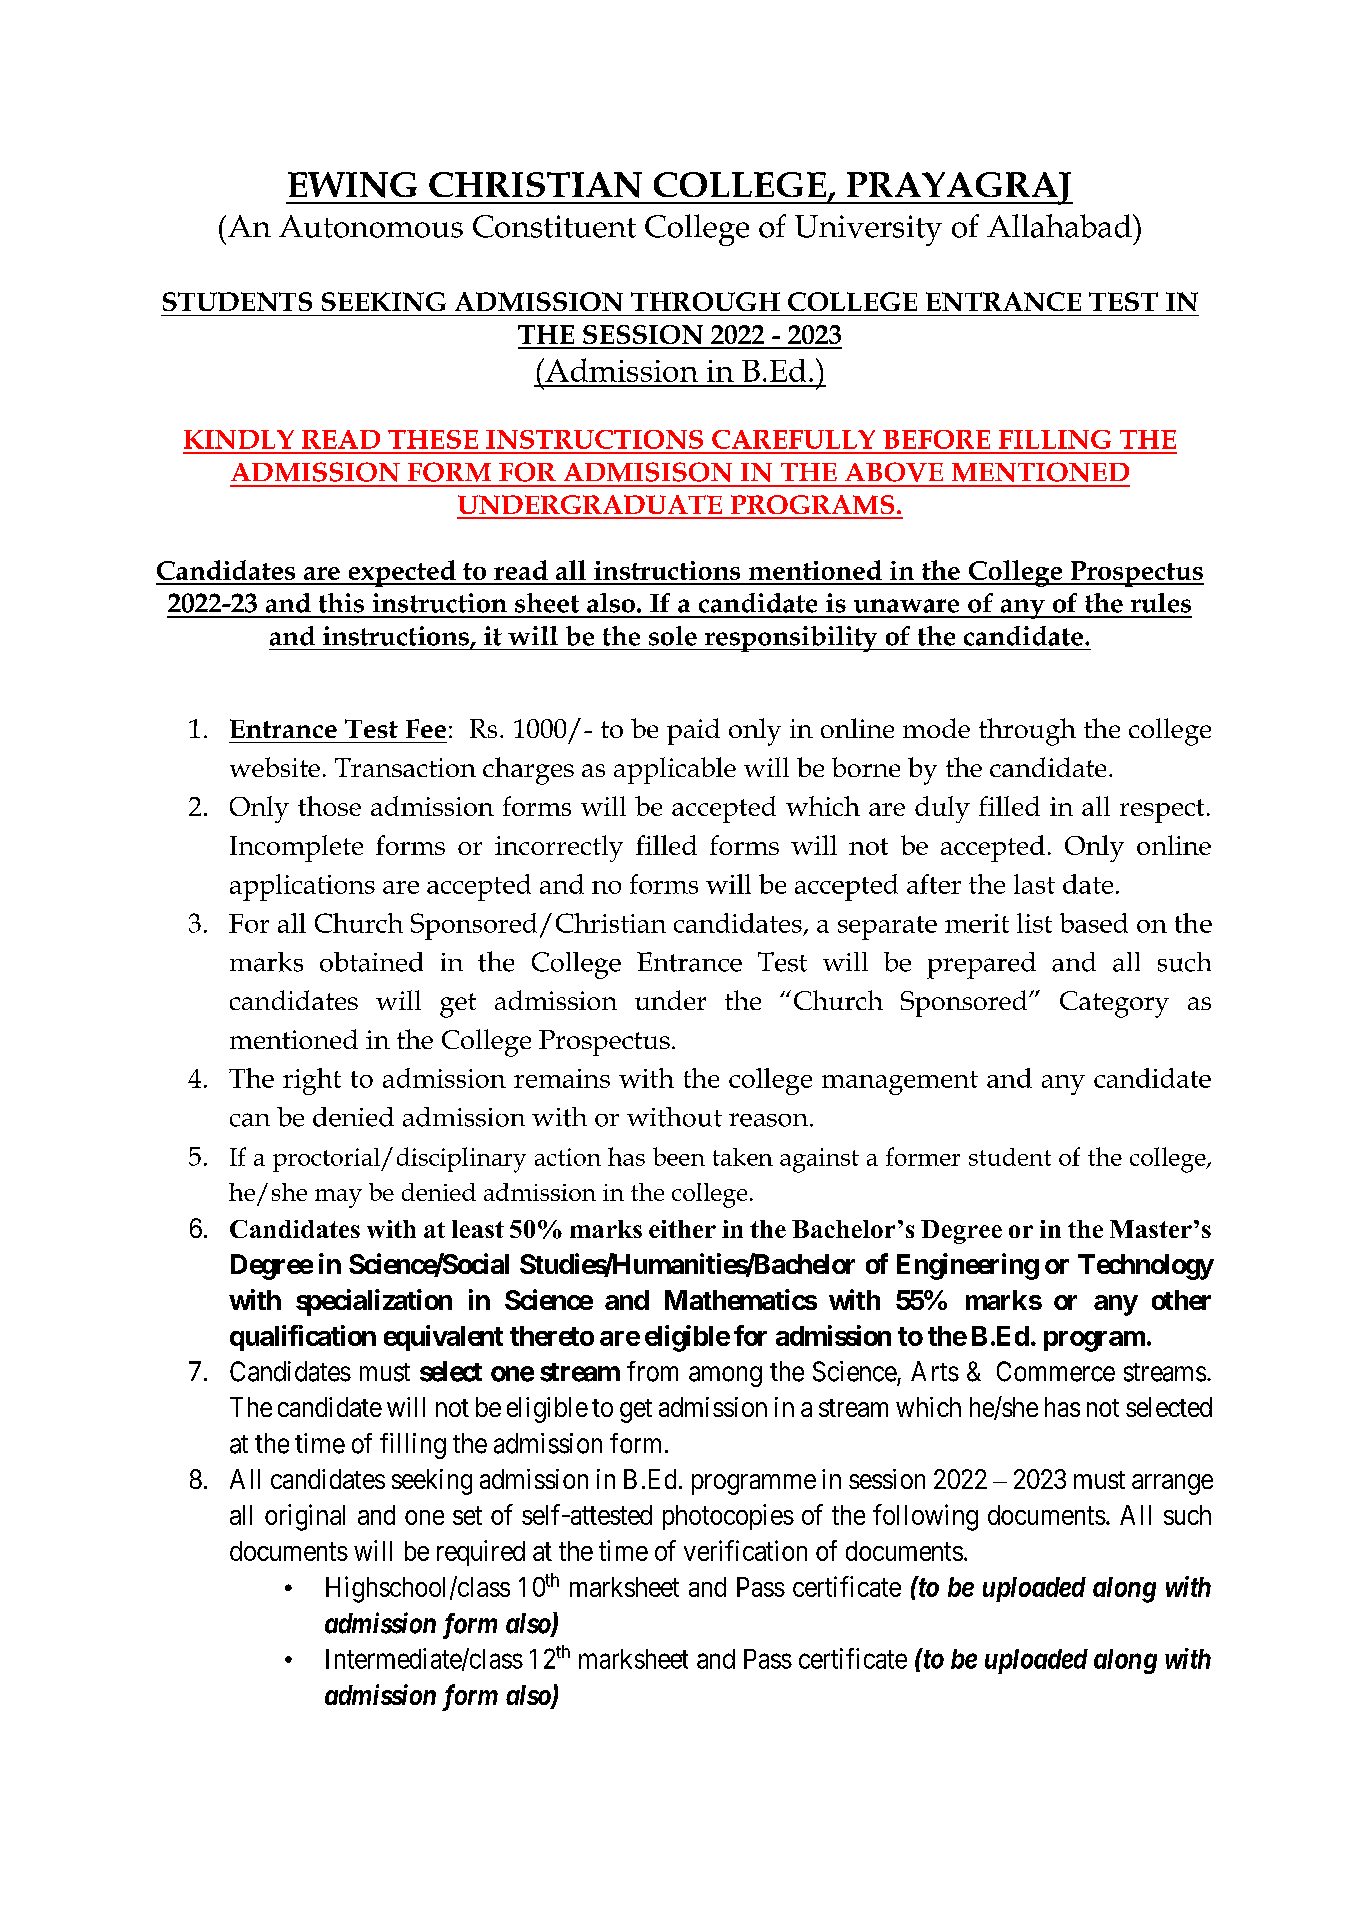 The width and height of the image is (1347, 1906). What do you see at coordinates (305, 1517) in the image?
I see `original` at bounding box center [305, 1517].
